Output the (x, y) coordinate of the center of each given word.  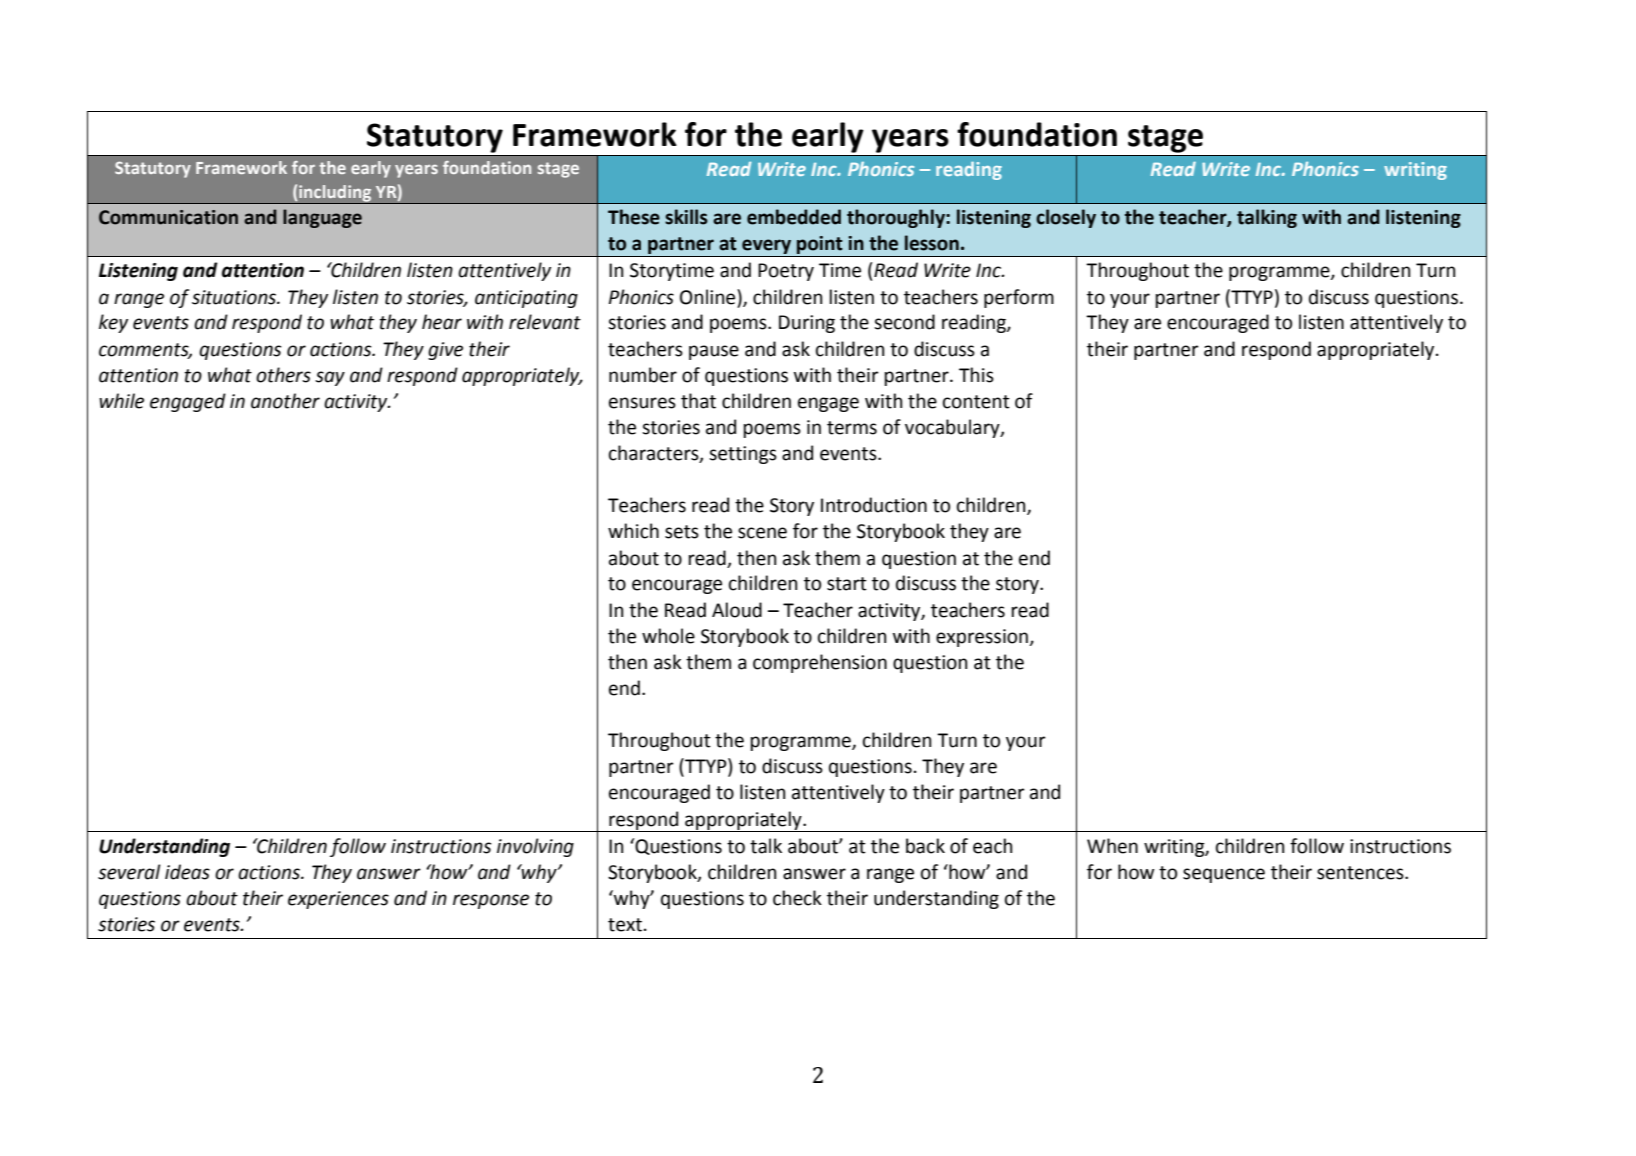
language (322, 218)
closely (1066, 218)
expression (983, 638)
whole (668, 636)
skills (686, 217)
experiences (338, 900)
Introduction (874, 505)
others (283, 375)
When (1112, 846)
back (925, 846)
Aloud (737, 610)
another (285, 401)
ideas (187, 872)
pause (714, 352)
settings (743, 455)
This (976, 375)
